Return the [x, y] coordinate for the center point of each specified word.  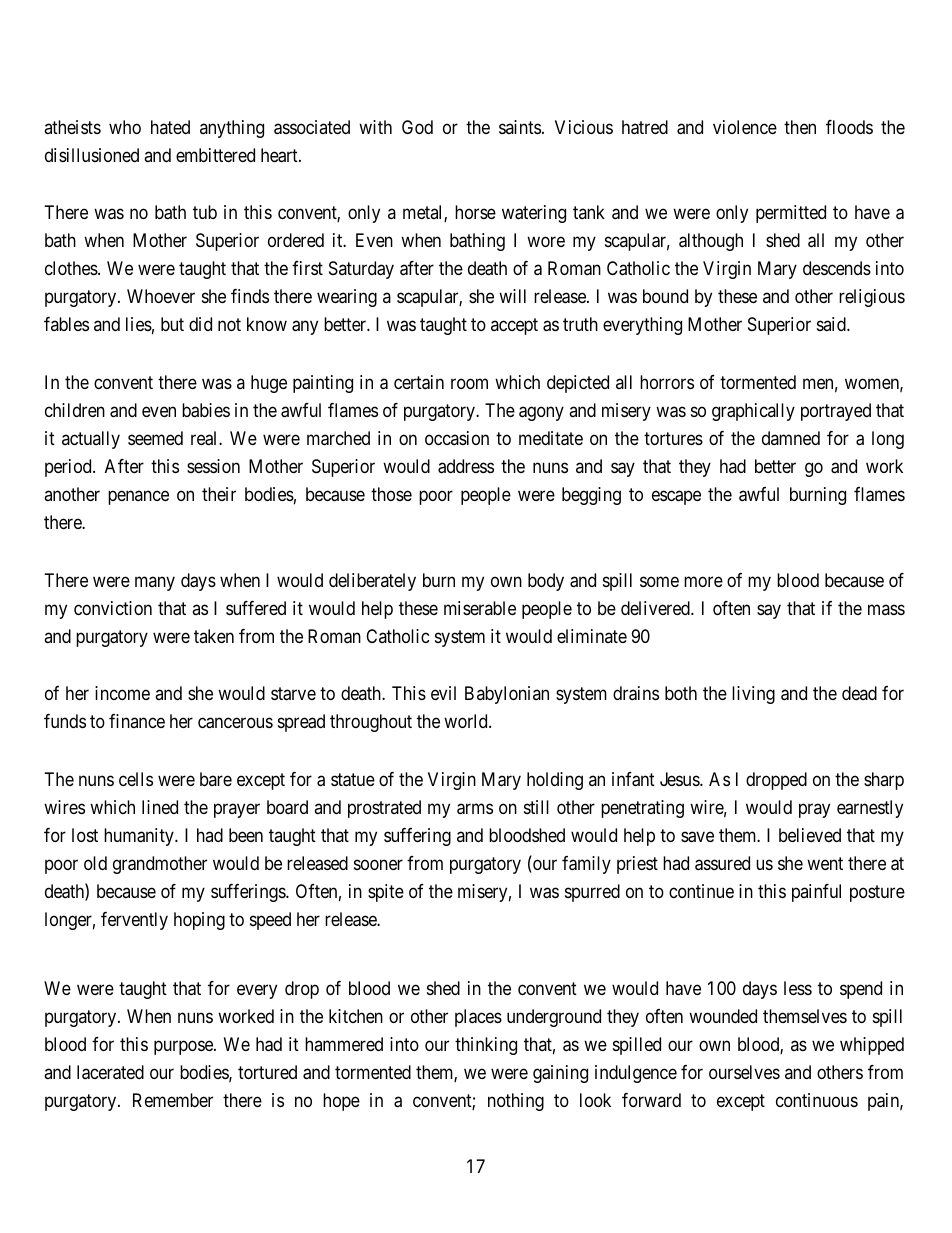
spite [386, 893]
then [800, 127]
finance [137, 721]
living [753, 695]
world [467, 721]
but [172, 324]
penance [138, 497]
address [466, 466]
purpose [184, 1048]
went [825, 863]
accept [514, 327]
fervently [134, 921]
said [832, 324]
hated [170, 127]
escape [676, 497]
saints [520, 127]
